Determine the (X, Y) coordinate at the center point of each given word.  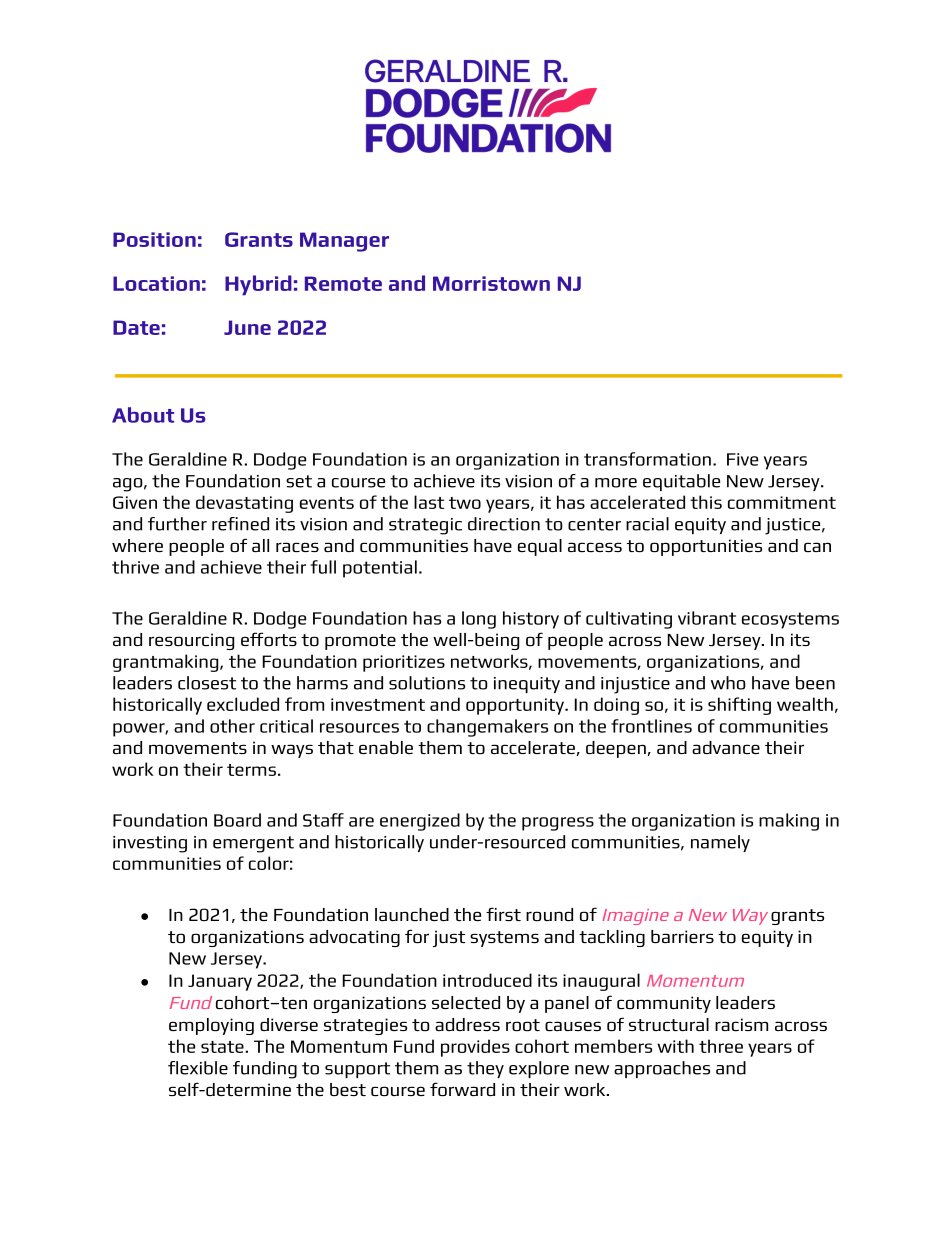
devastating (244, 504)
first (503, 914)
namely (720, 843)
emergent (253, 844)
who (728, 683)
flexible (198, 1068)
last (429, 502)
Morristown (491, 283)
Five (742, 459)
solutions (427, 683)
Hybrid (258, 285)
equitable (681, 482)
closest (207, 683)
